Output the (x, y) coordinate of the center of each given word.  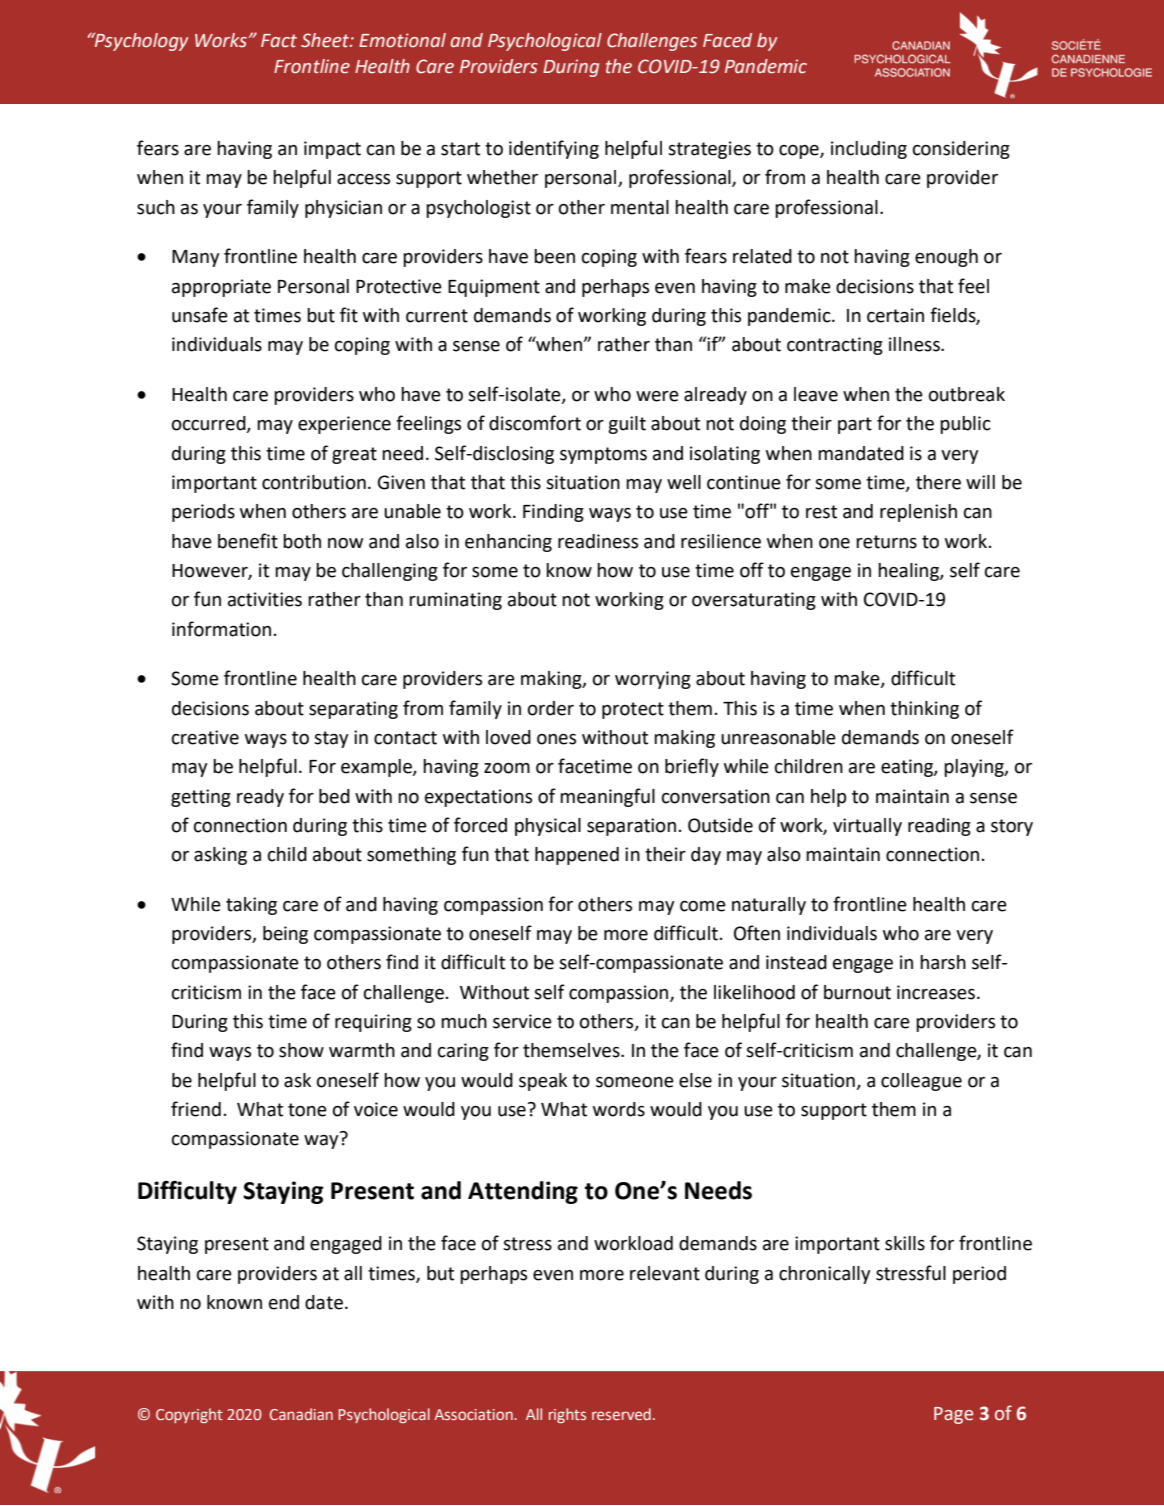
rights (567, 1415)
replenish (918, 513)
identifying (554, 149)
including (869, 150)
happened (577, 856)
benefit (248, 541)
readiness (598, 541)
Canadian (301, 1414)
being (285, 935)
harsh (943, 962)
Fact (279, 41)
